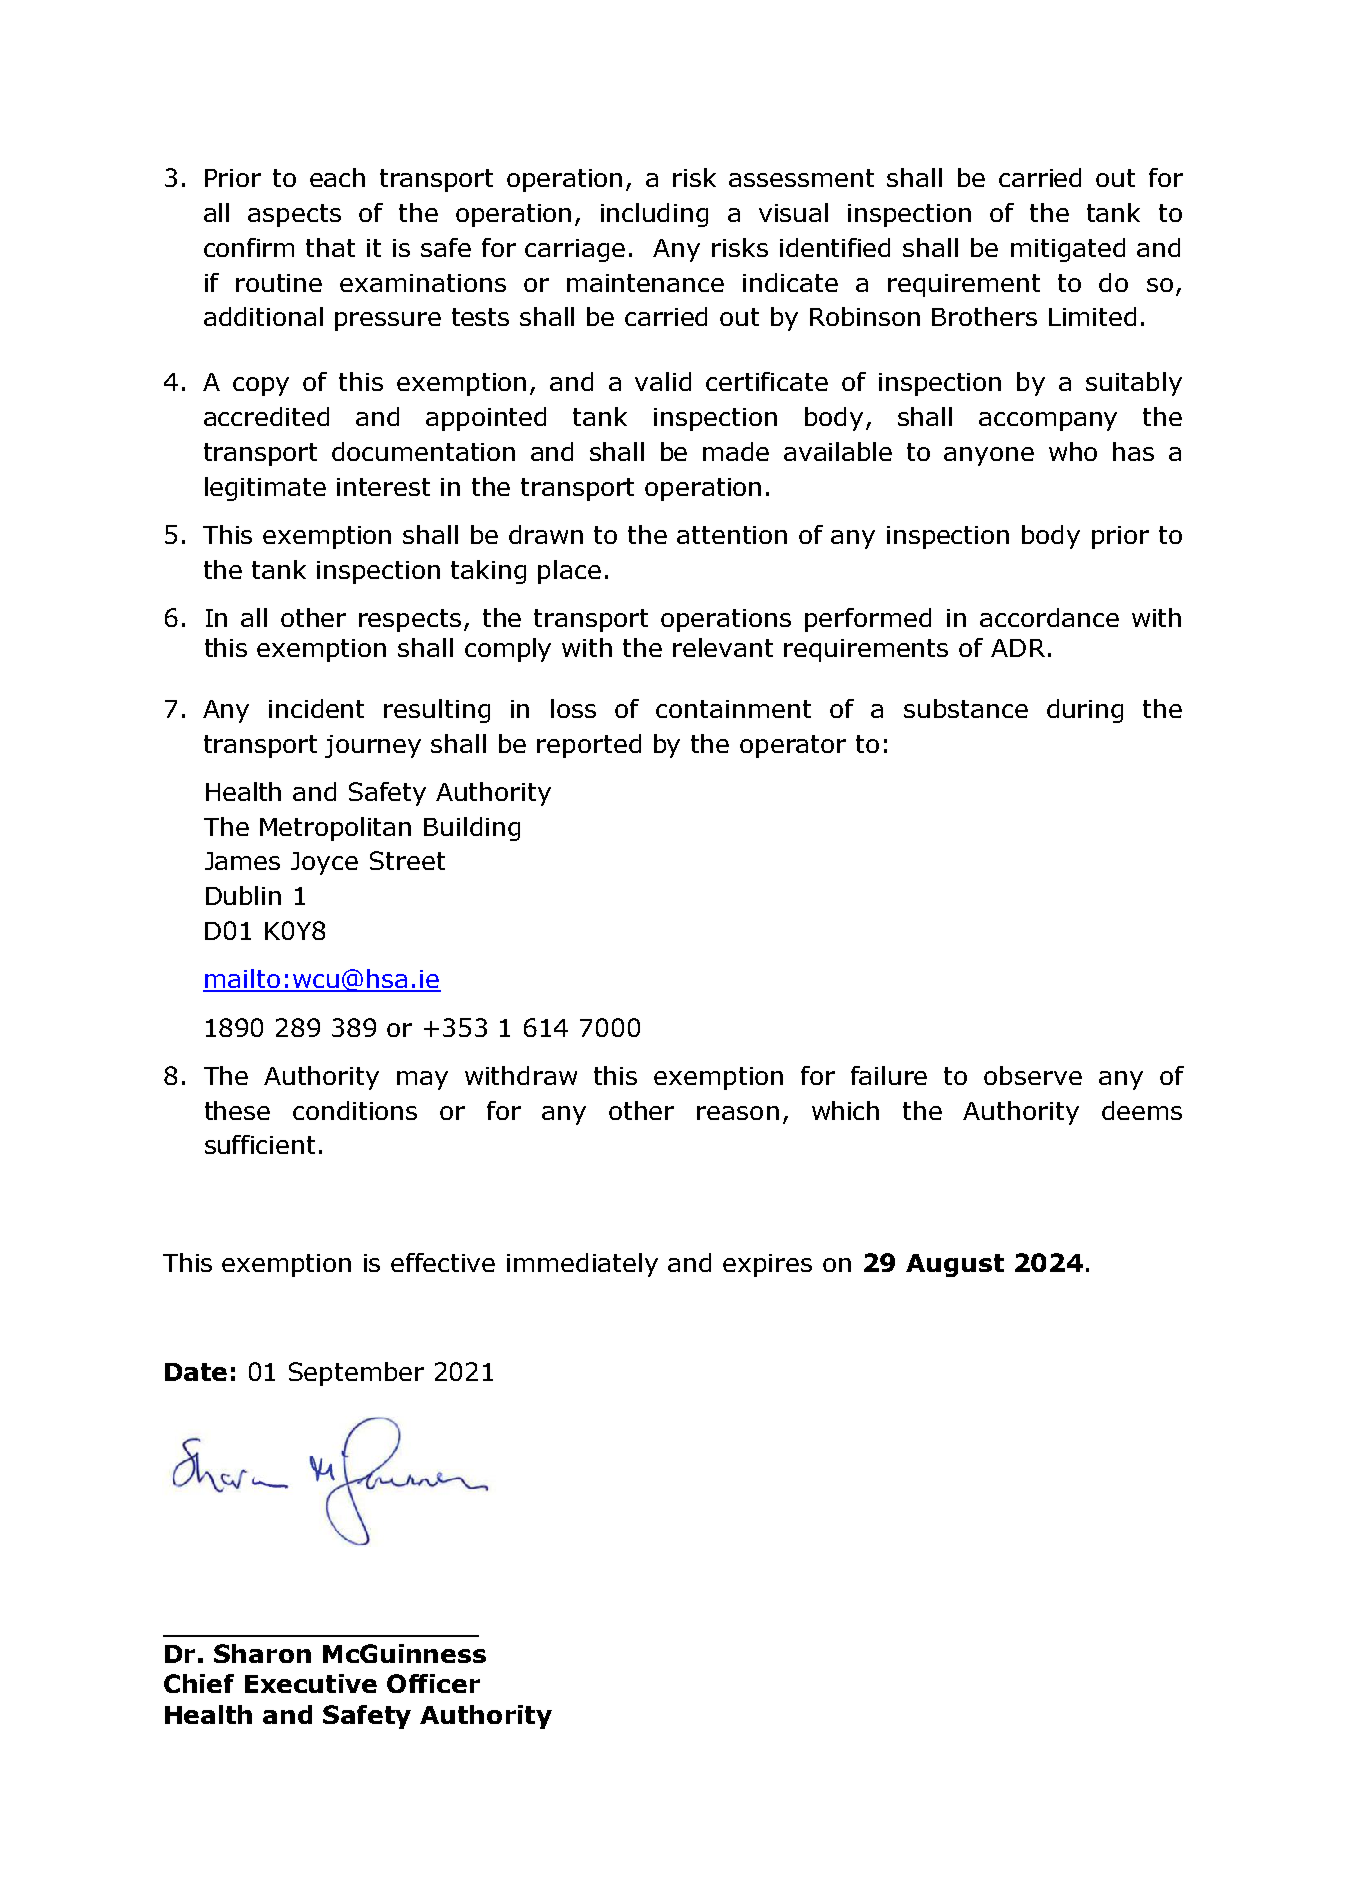 The height and width of the screenshot is (1903, 1346). What do you see at coordinates (260, 1144) in the screenshot?
I see `sufficient` at bounding box center [260, 1144].
